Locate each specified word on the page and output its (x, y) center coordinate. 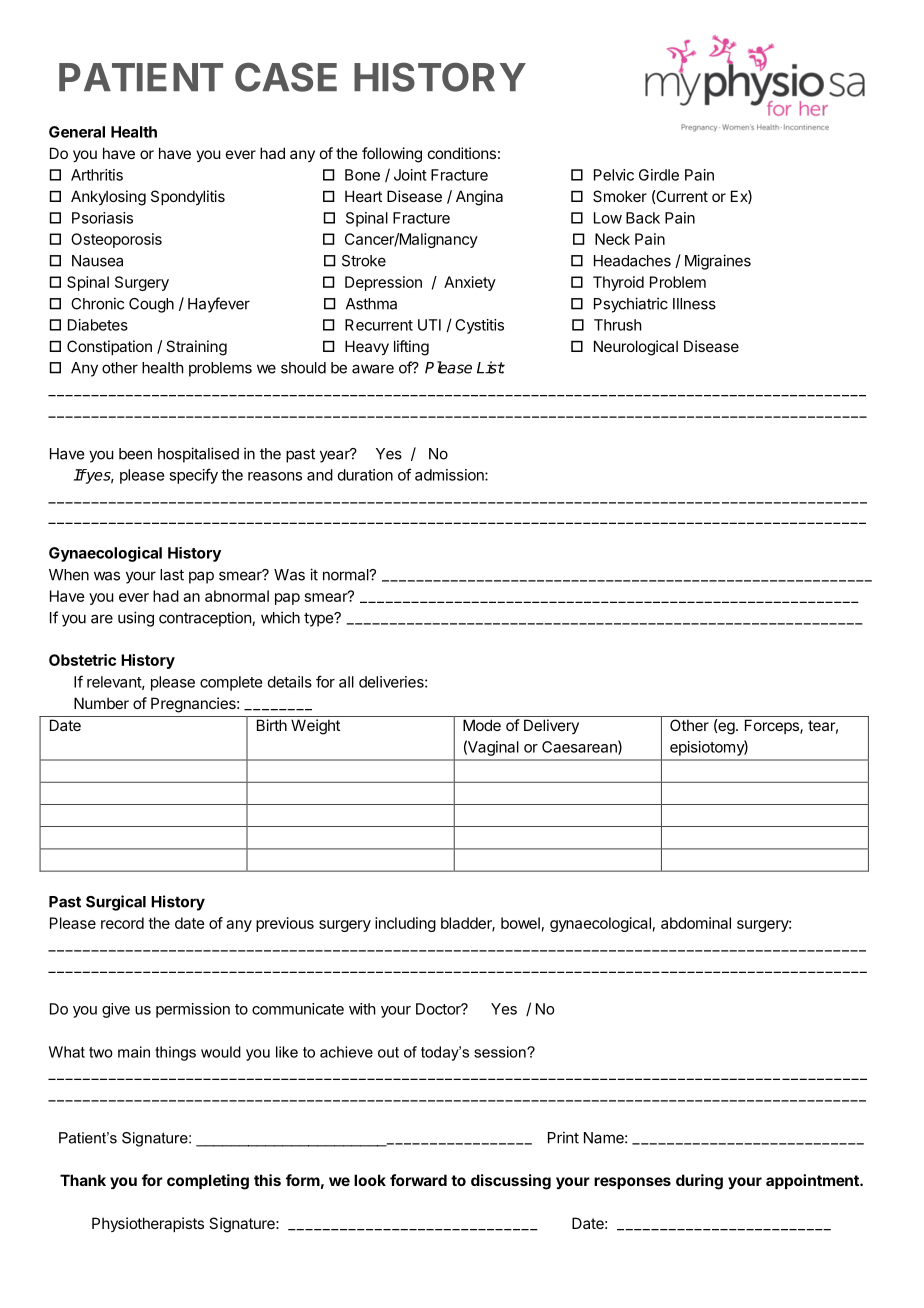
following (392, 155)
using (136, 619)
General (77, 132)
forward (418, 1180)
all (346, 682)
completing (208, 1182)
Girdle (659, 175)
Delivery (551, 726)
